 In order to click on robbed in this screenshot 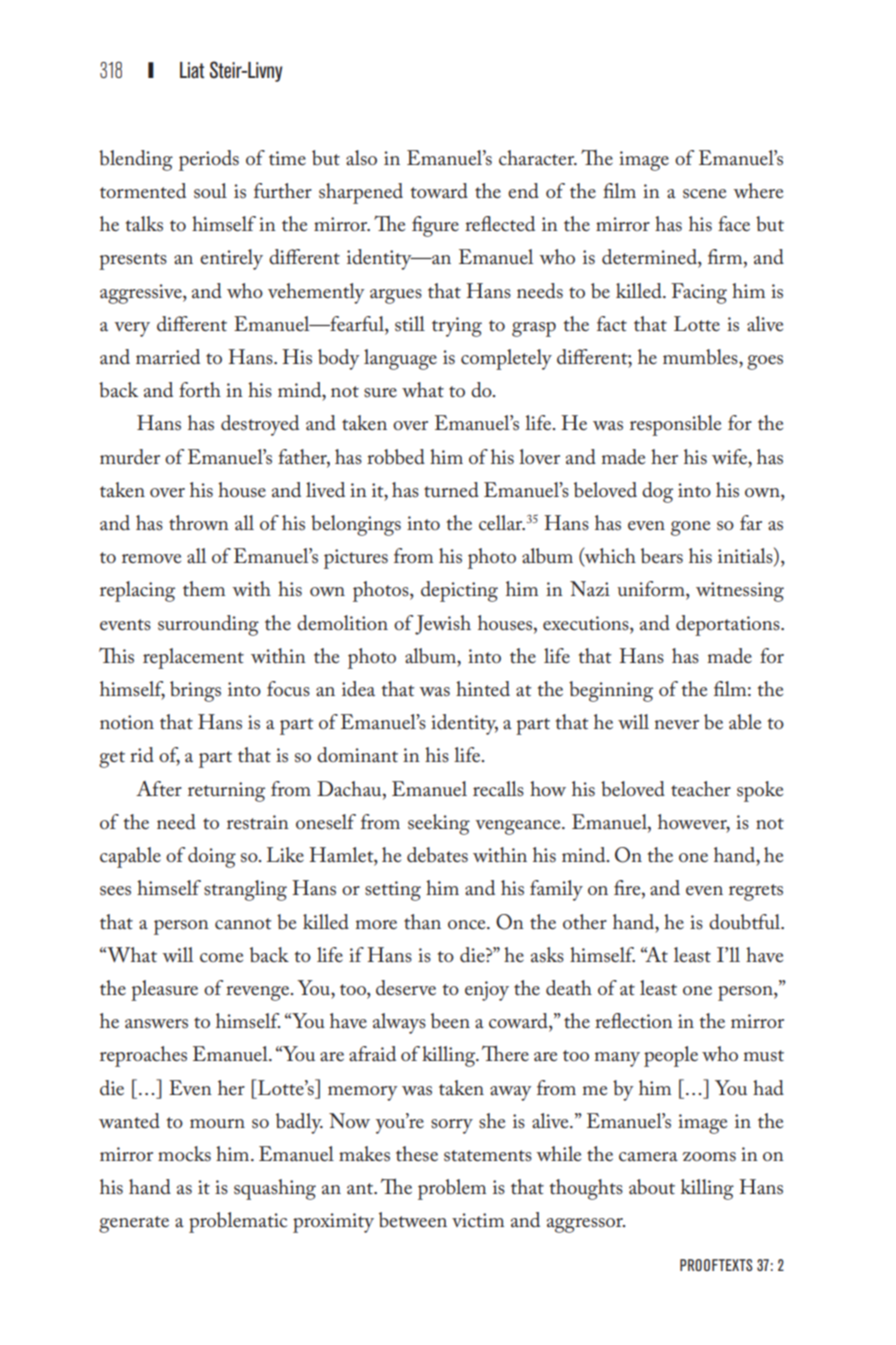, I will do `click(396, 457)`.
